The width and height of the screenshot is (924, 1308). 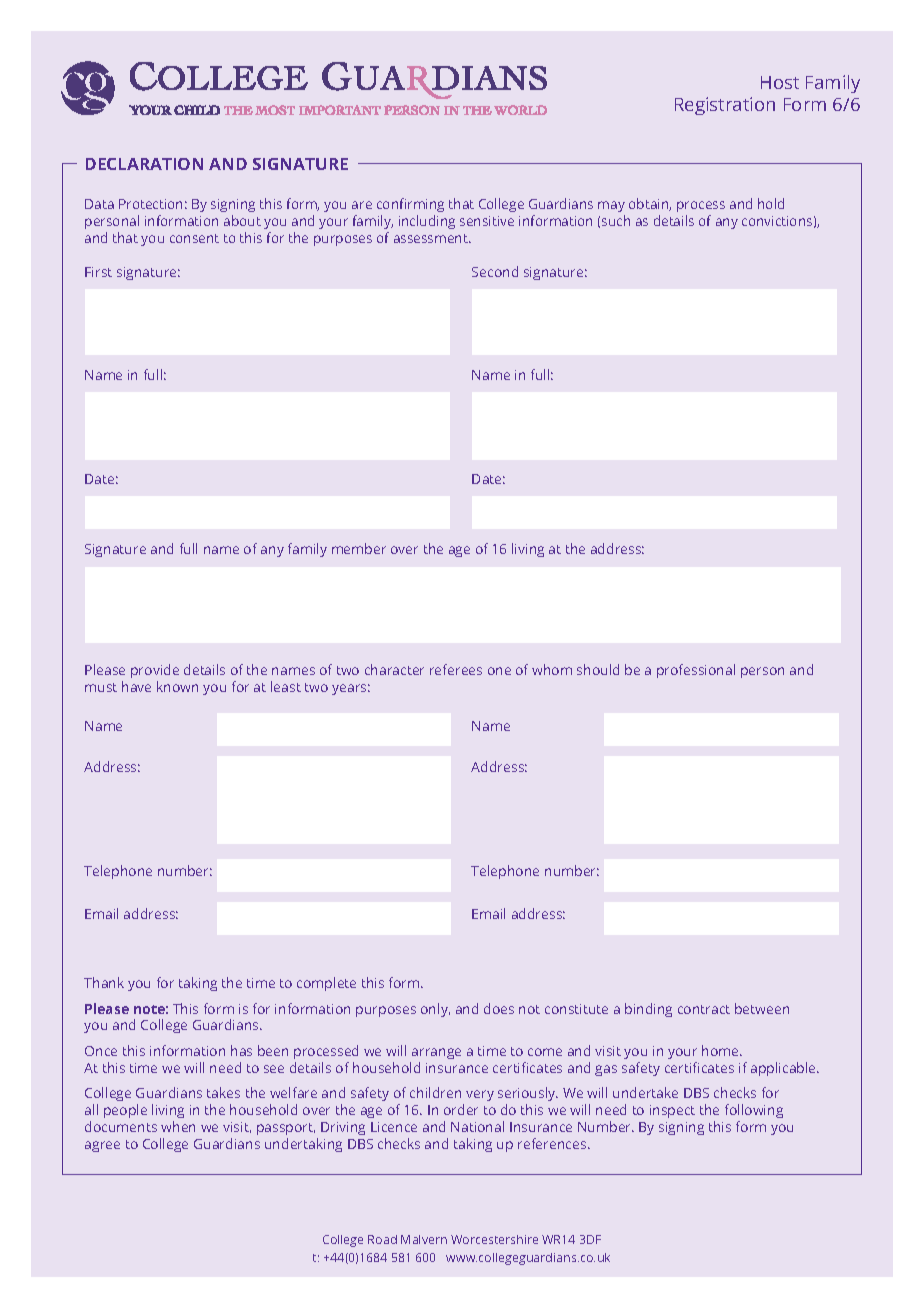 I want to click on when, so click(x=178, y=1126).
